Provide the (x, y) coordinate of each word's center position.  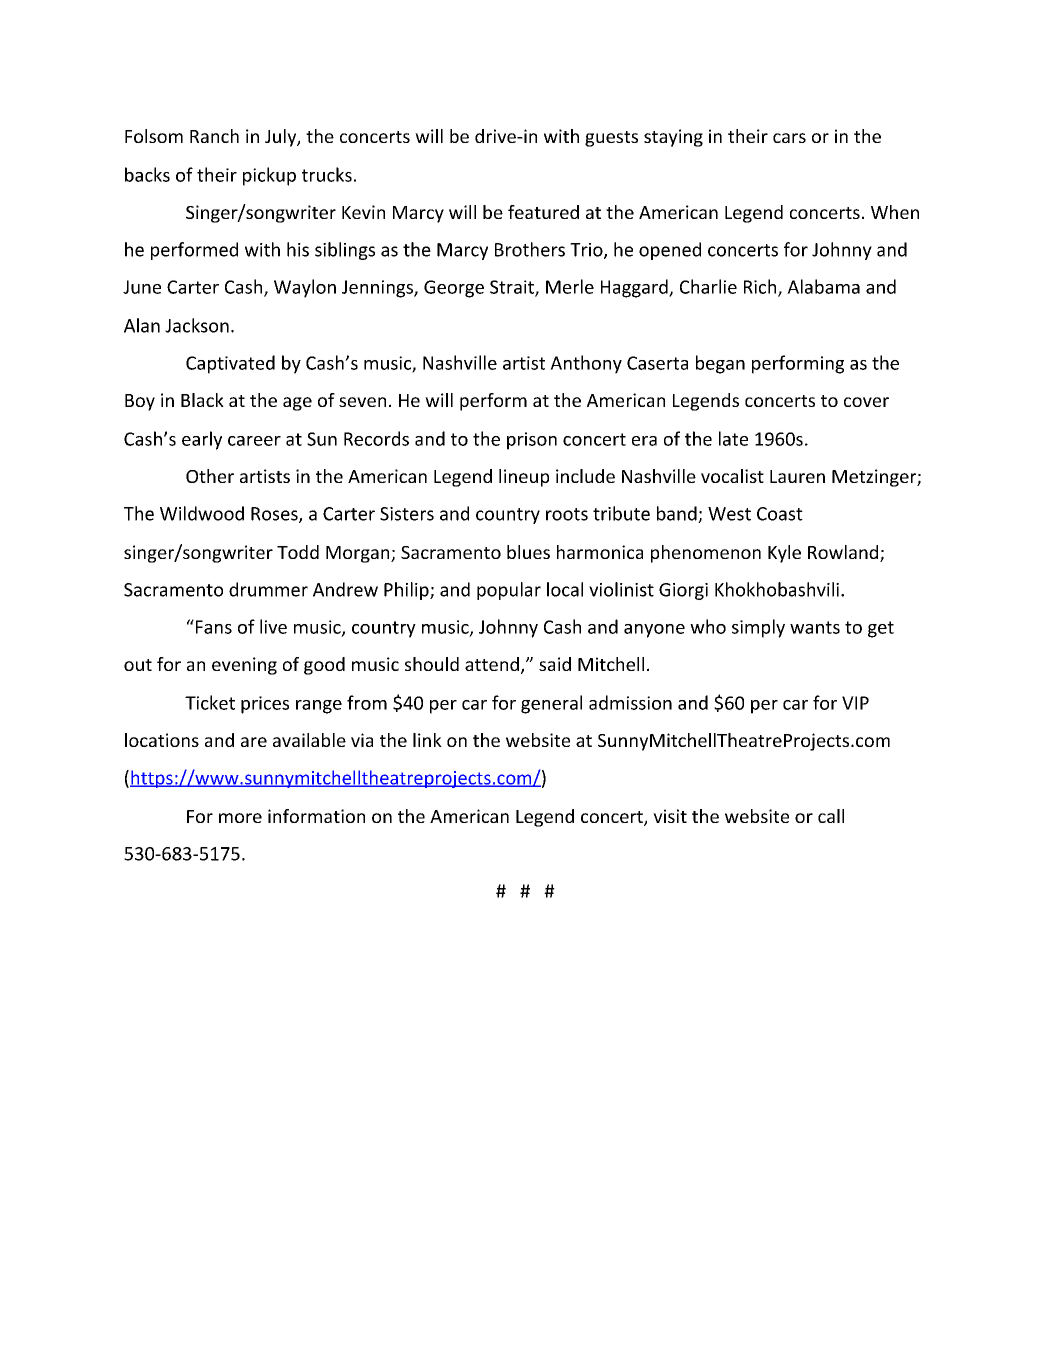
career (254, 441)
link (427, 740)
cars (789, 138)
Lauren (797, 476)
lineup (524, 478)
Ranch (214, 136)
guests (611, 139)
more (240, 818)
